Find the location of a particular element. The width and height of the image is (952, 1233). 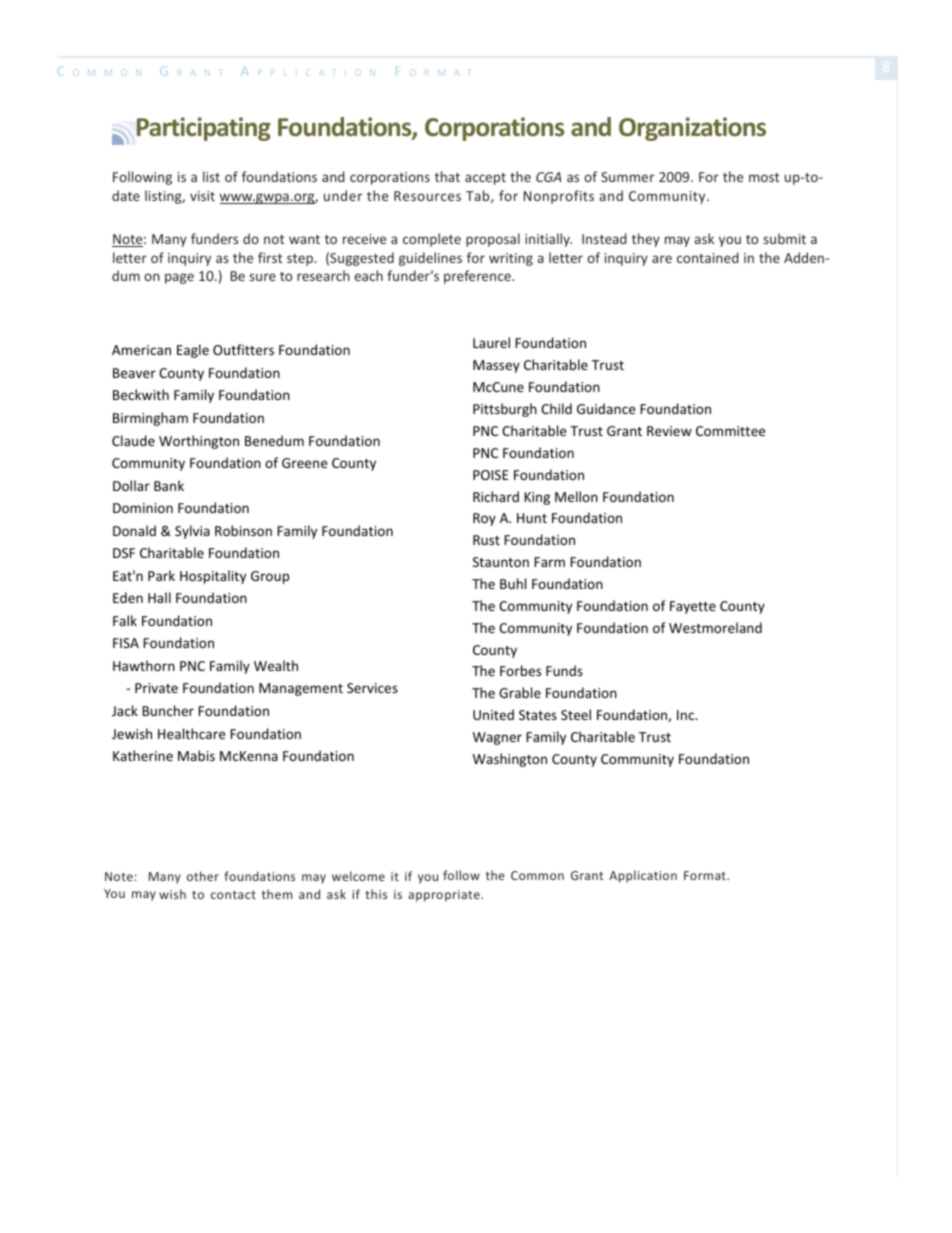

Organizations is located at coordinates (692, 129).
